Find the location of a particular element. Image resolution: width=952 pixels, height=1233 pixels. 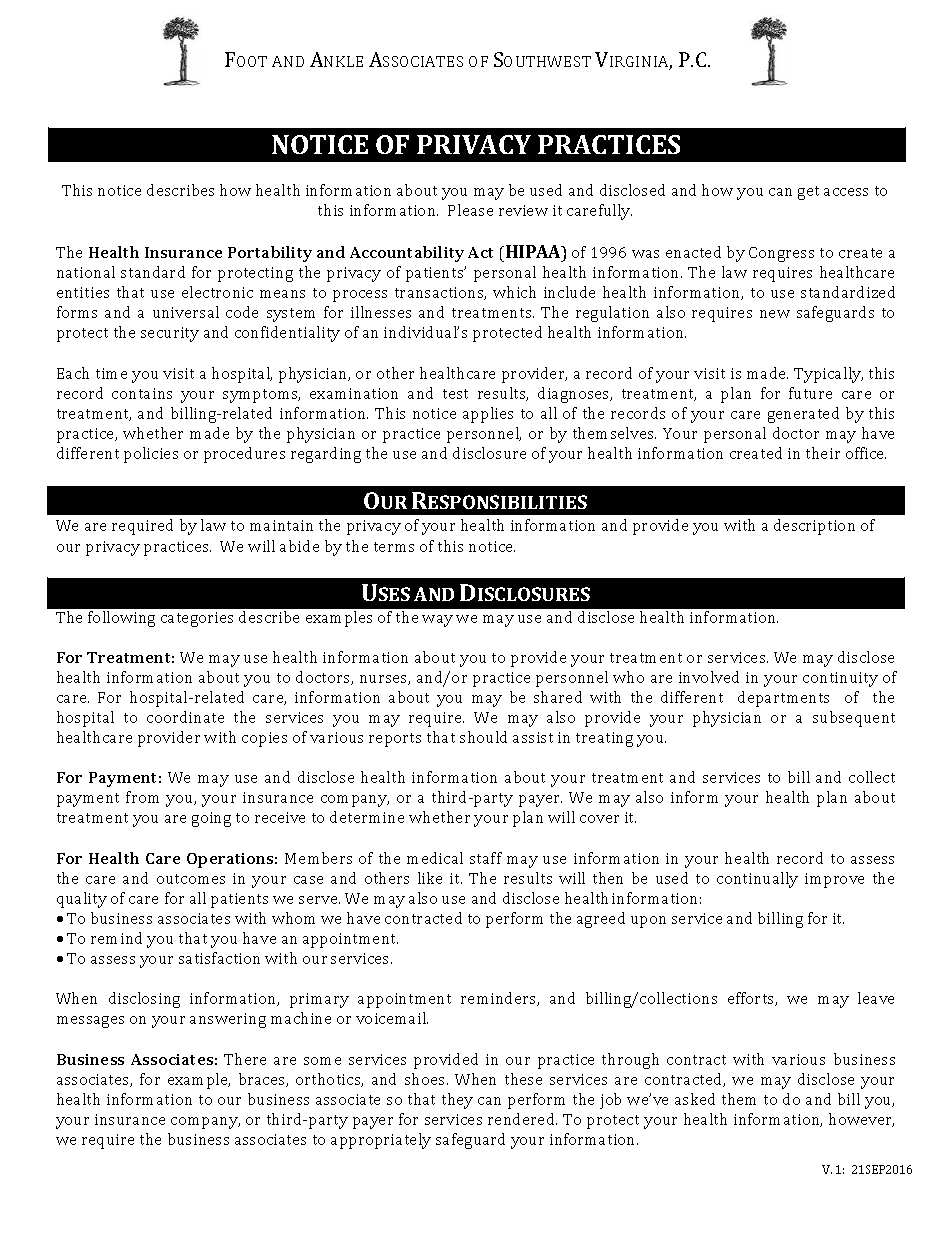

Portability is located at coordinates (270, 254).
